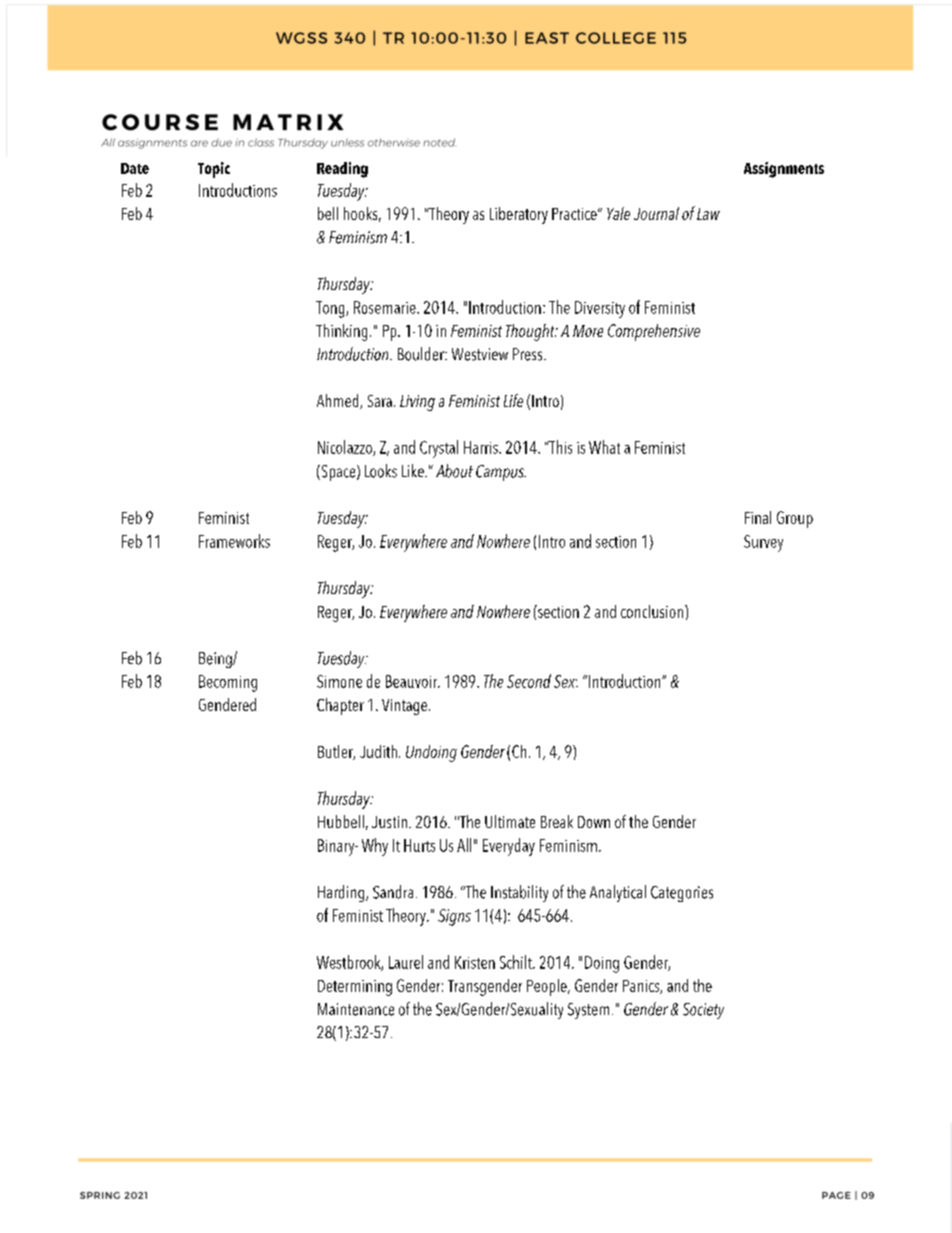  Describe the element at coordinates (703, 1011) in the document. I see `Society` at that location.
